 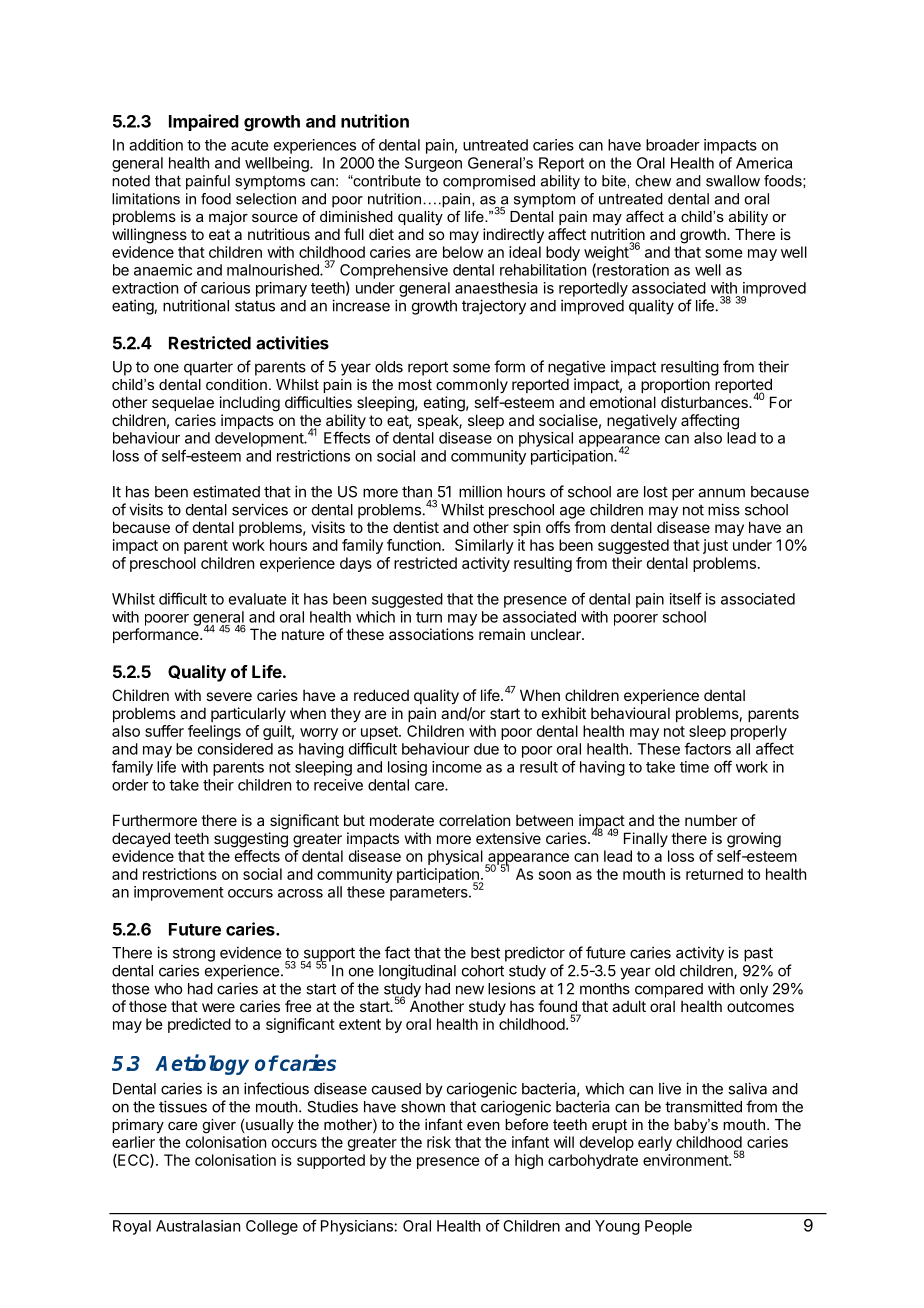 What do you see at coordinates (673, 145) in the screenshot?
I see `broader` at bounding box center [673, 145].
